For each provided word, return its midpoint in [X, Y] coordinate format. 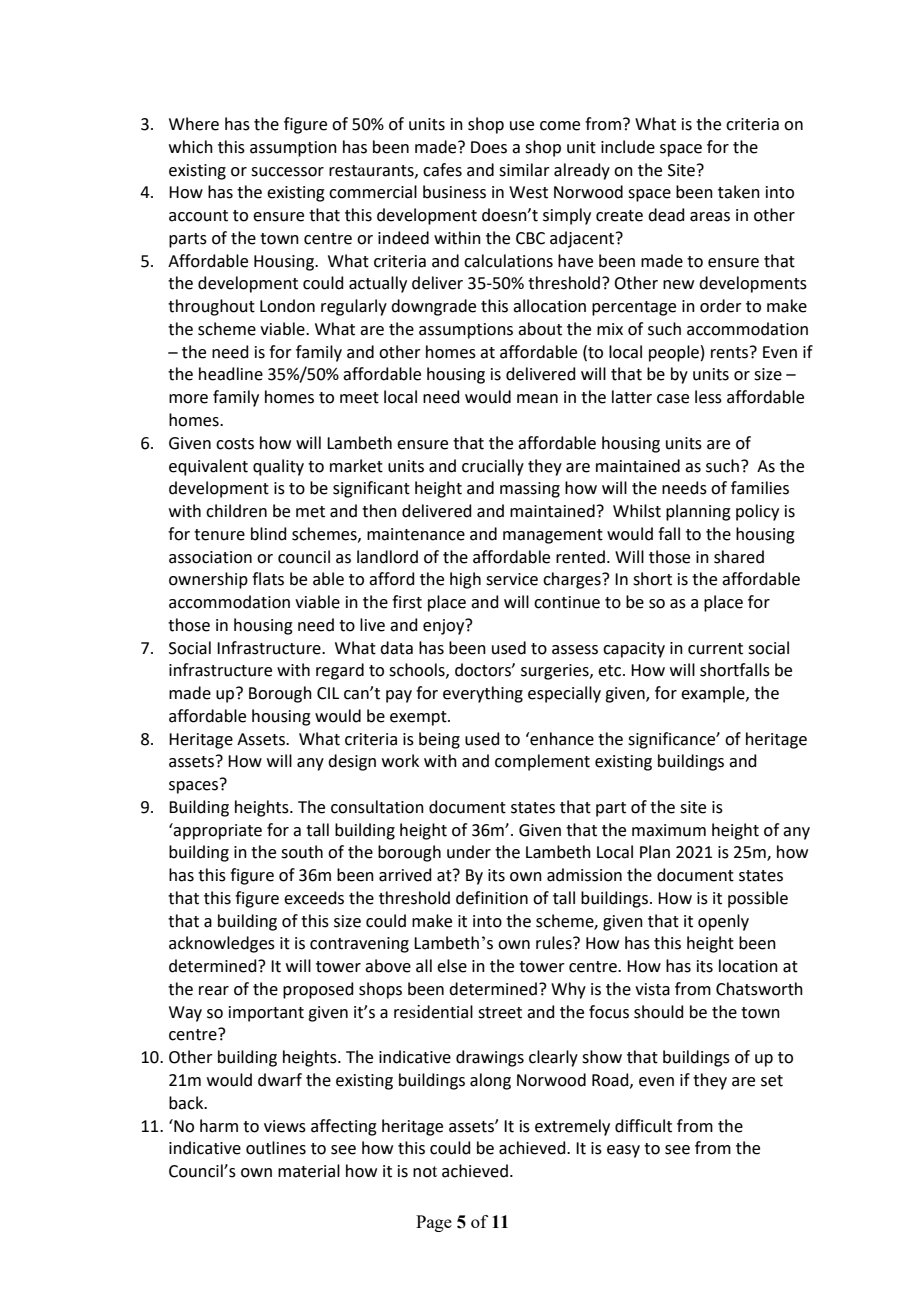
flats [268, 579]
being [439, 740]
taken [739, 192]
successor [287, 172]
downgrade [433, 307]
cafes [442, 170]
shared [739, 557]
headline [231, 374]
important [266, 1014]
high [465, 580]
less [708, 397]
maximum [669, 830]
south [302, 852]
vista [652, 989]
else [452, 966]
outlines [276, 1148]
